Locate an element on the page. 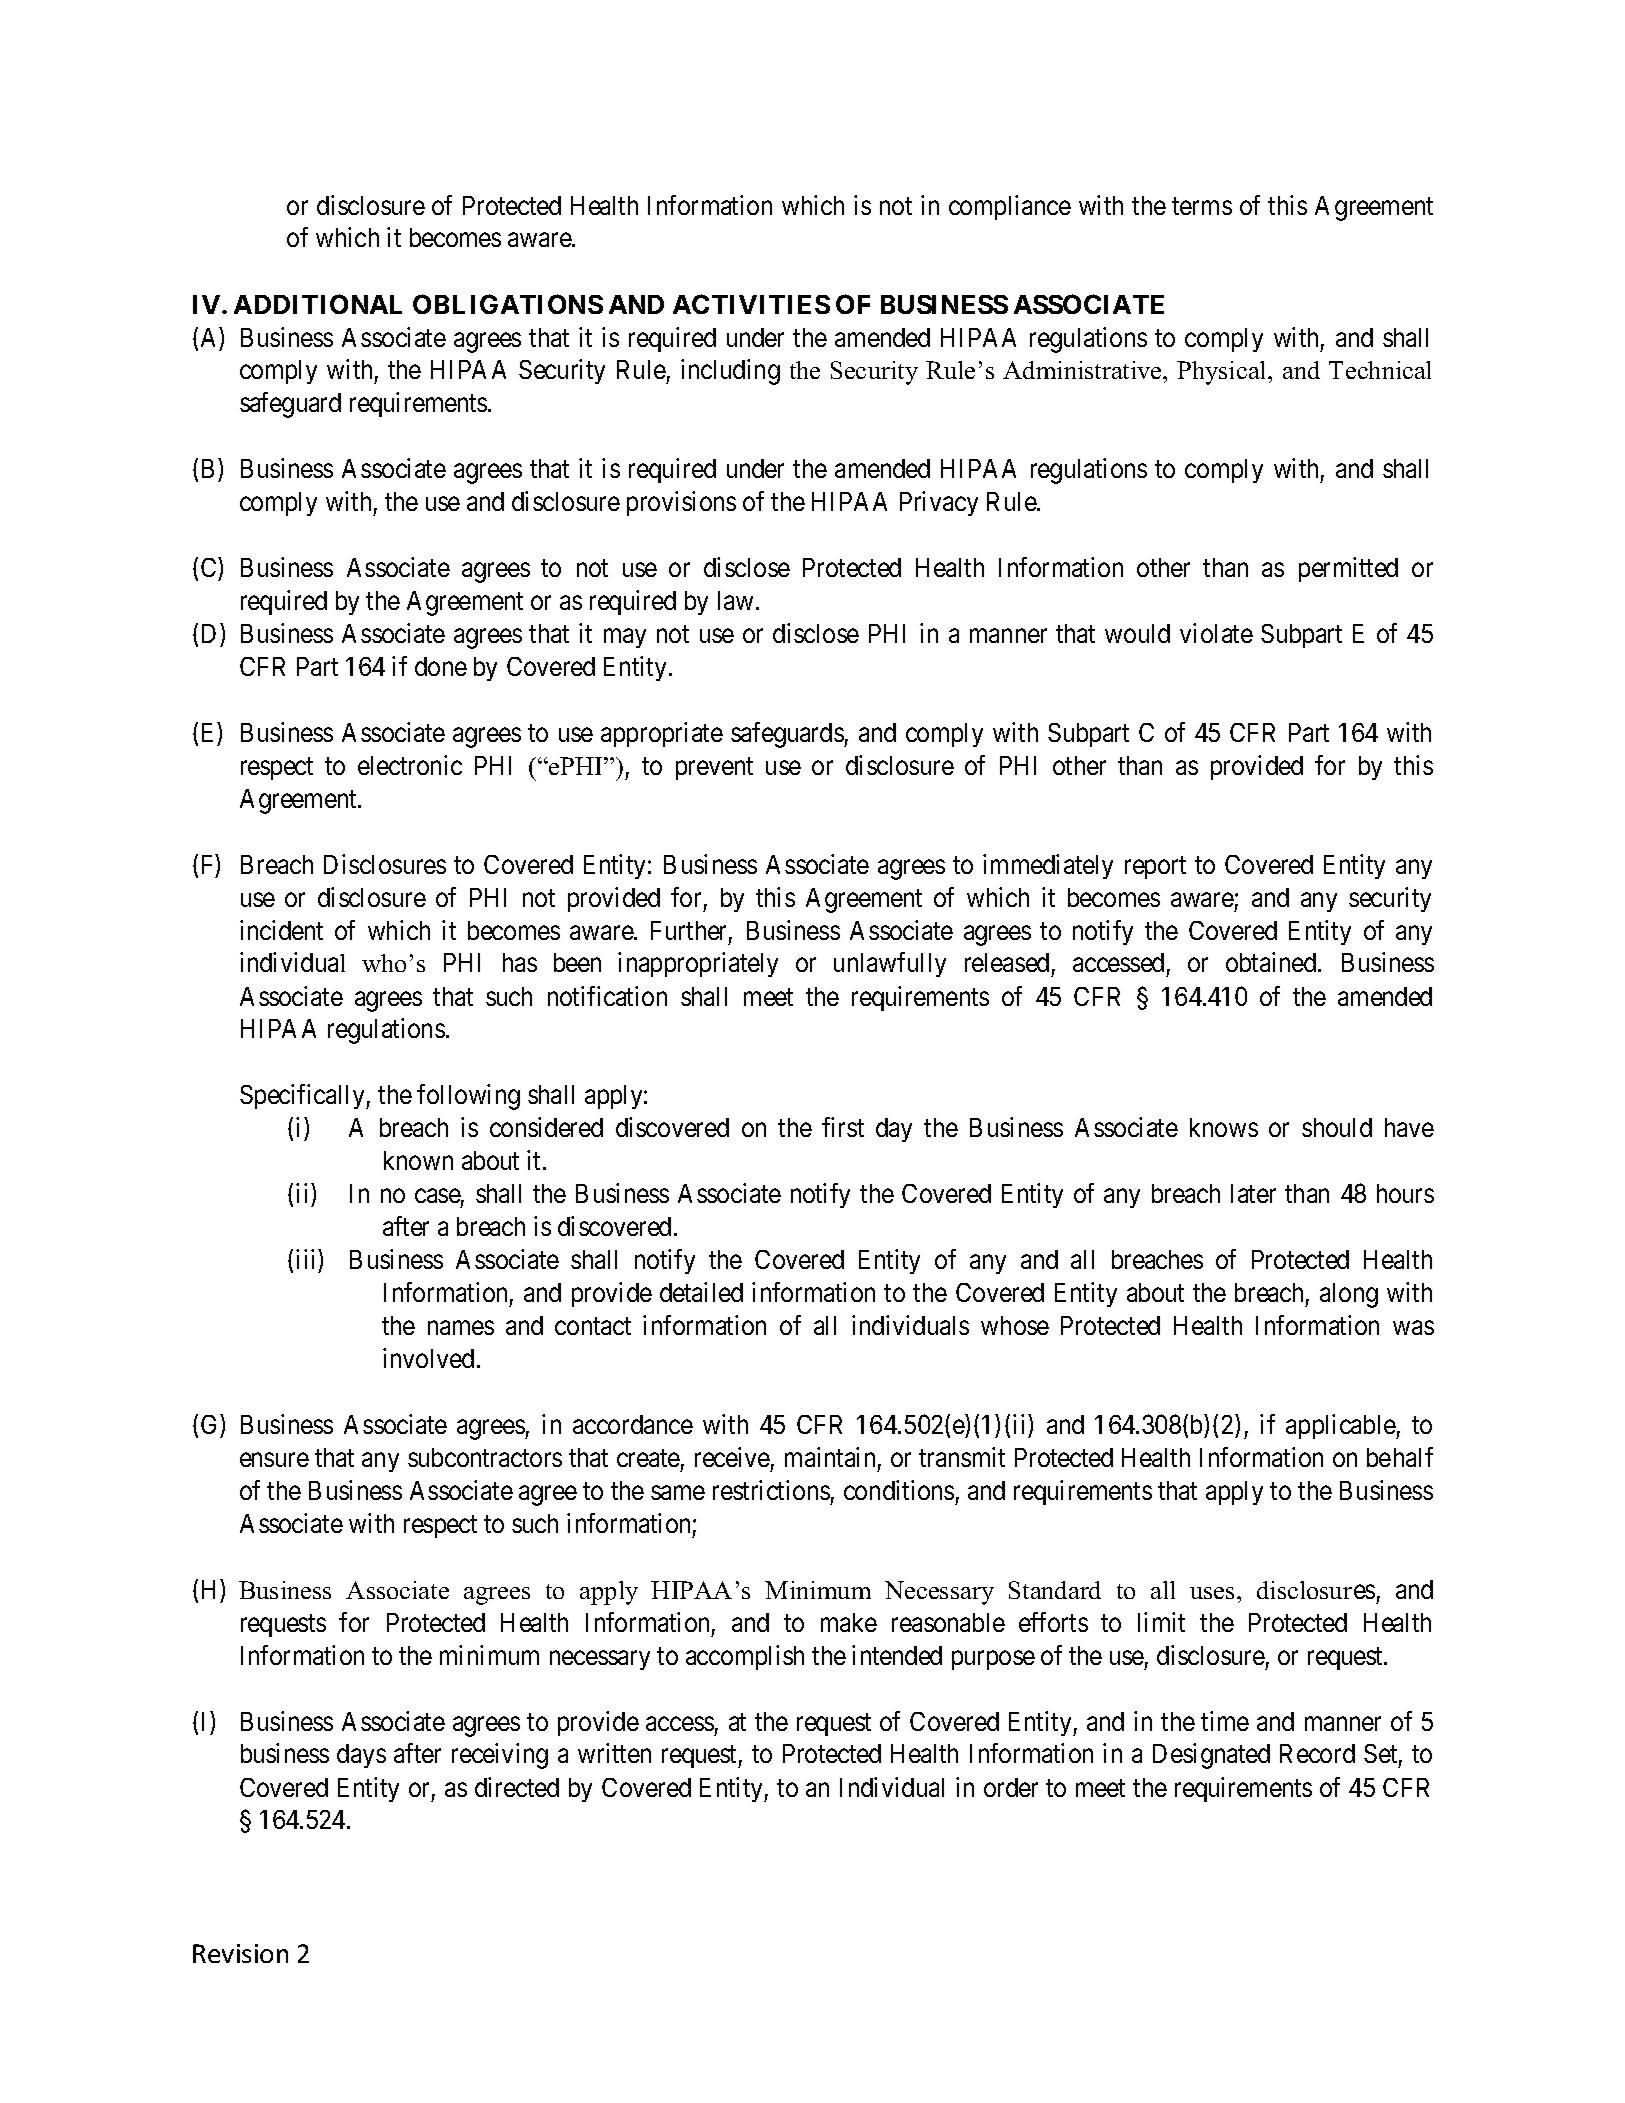  ADDITIONAL is located at coordinates (318, 304).
